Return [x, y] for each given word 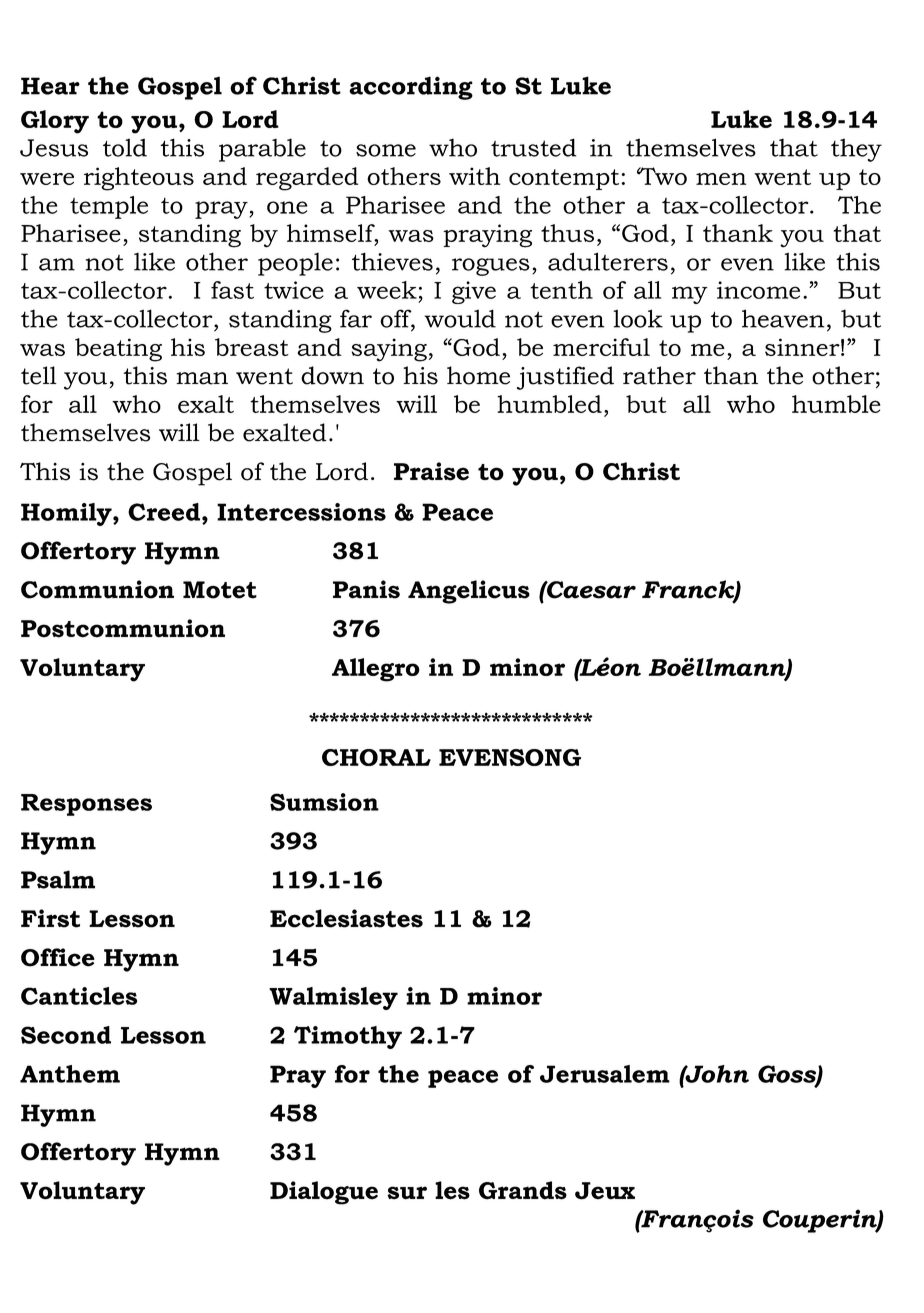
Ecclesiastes [346, 918]
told [125, 147]
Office [58, 957]
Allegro [376, 670]
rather [659, 375]
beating [118, 350]
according [411, 88]
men [721, 179]
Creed [164, 512]
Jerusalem [605, 1074]
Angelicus [469, 592]
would [460, 318]
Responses [86, 805]
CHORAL [376, 757]
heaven [783, 318]
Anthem [70, 1074]
